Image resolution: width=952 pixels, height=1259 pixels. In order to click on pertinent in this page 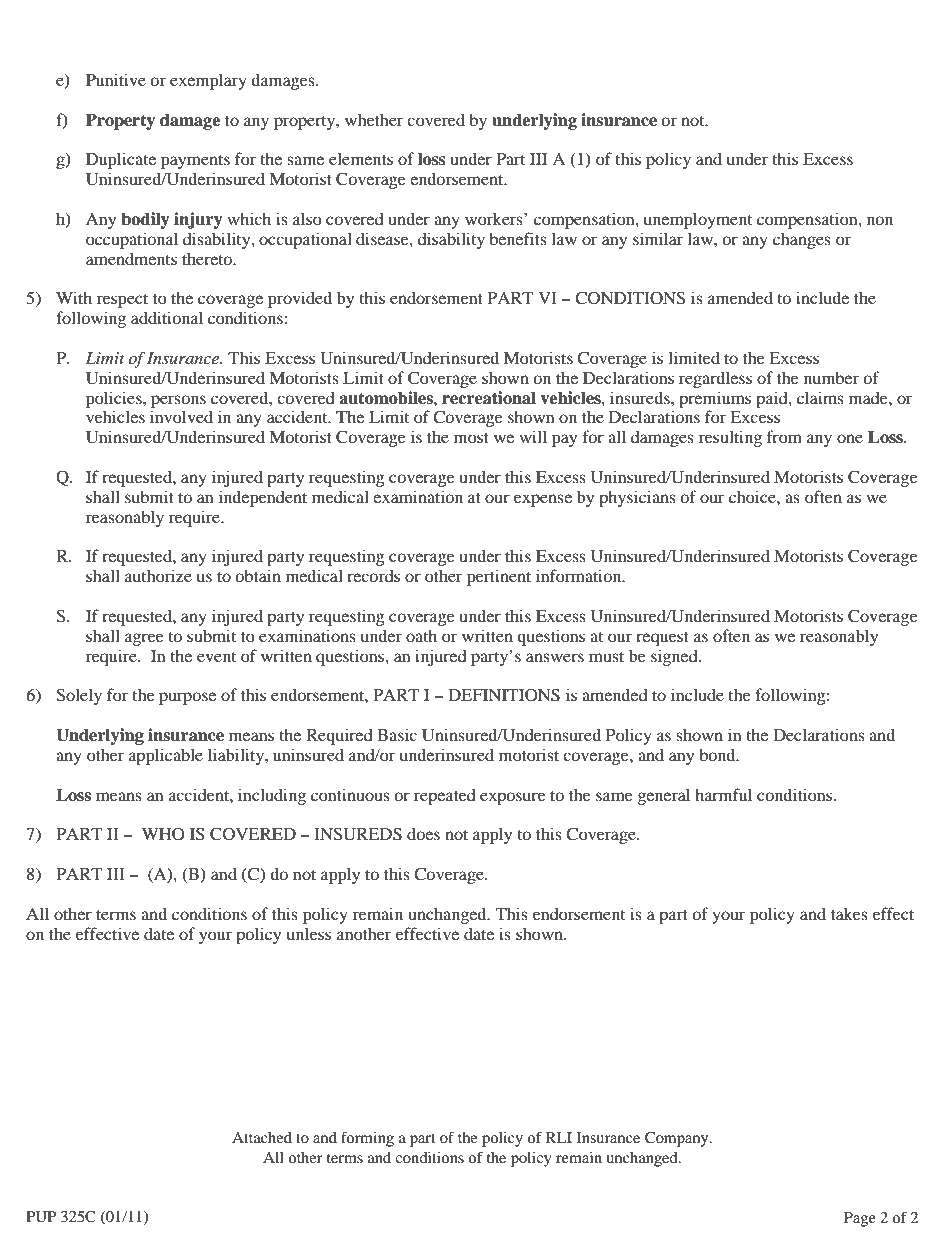, I will do `click(499, 577)`.
